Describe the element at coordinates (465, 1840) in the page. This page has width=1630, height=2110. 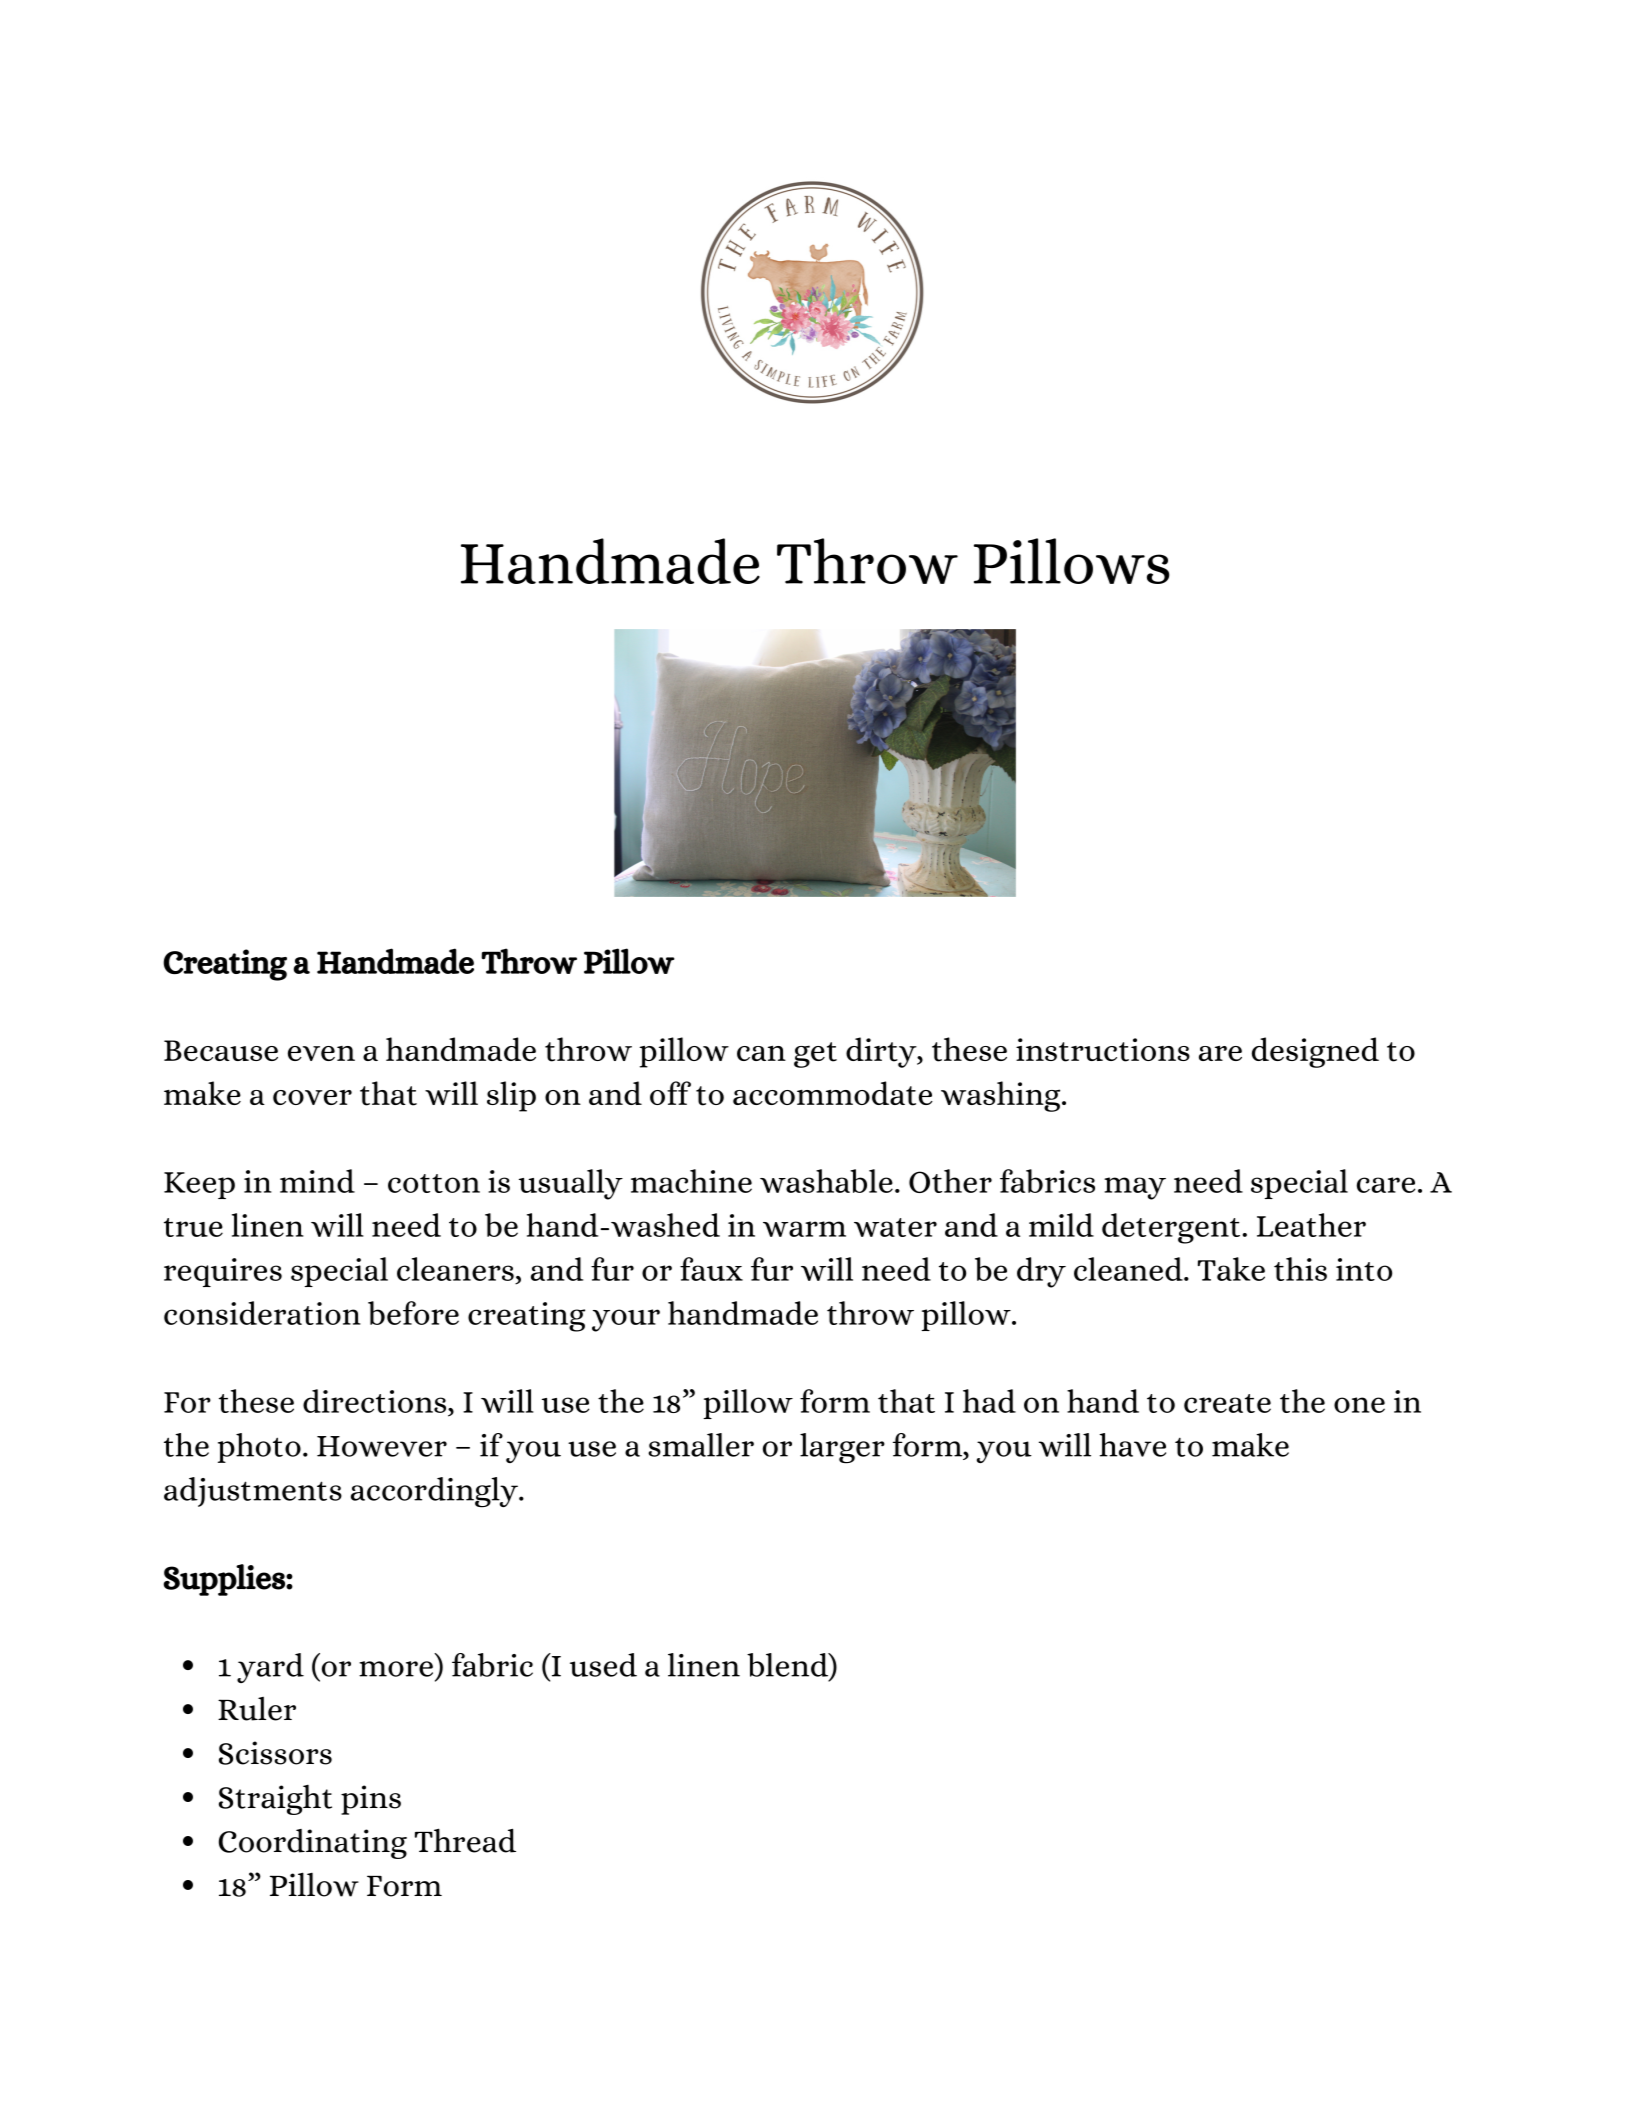
I see `Thread` at that location.
